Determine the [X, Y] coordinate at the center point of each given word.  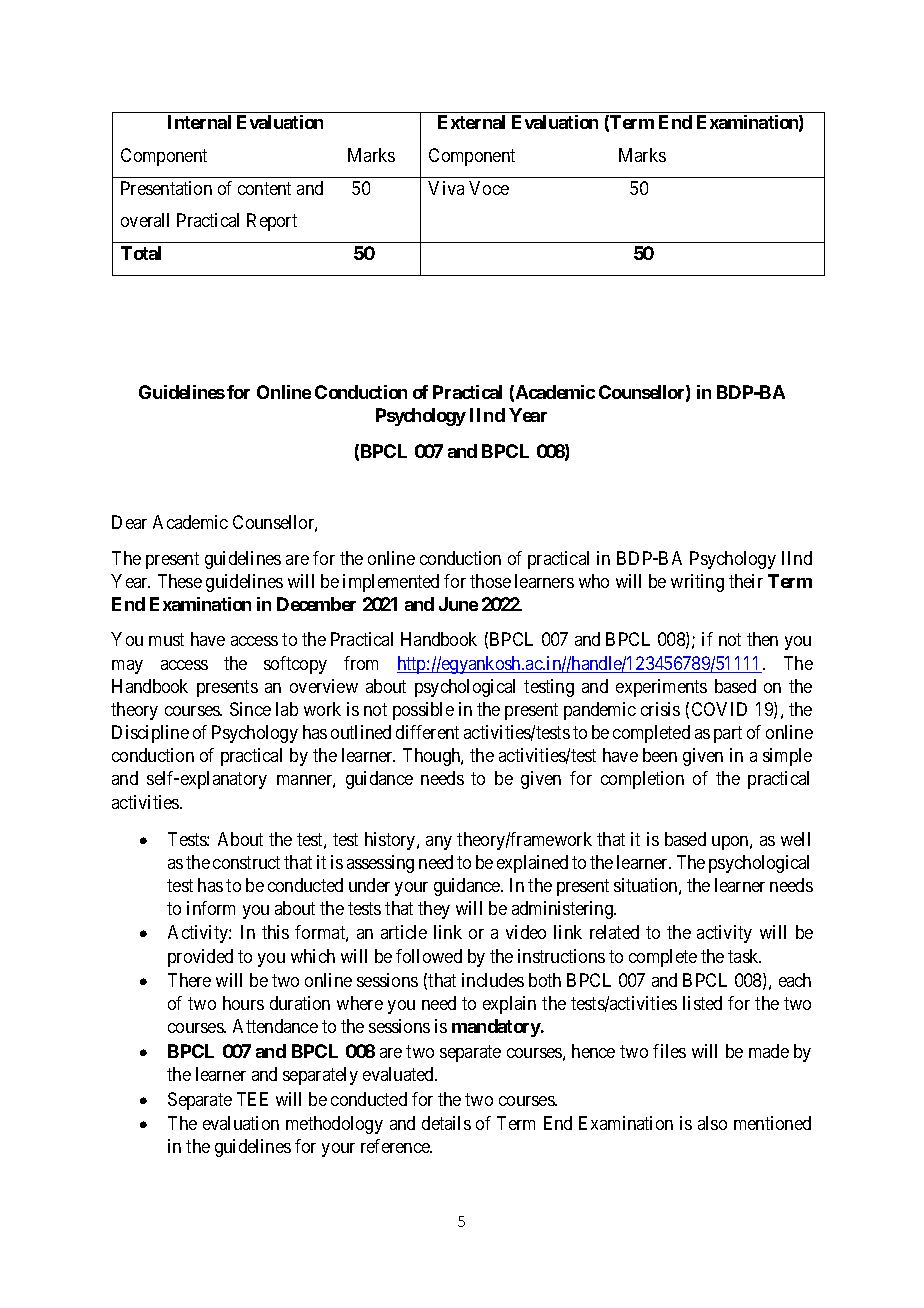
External [471, 122]
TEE [252, 1099]
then [762, 639]
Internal [199, 122]
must [166, 640]
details [446, 1123]
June [458, 604]
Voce [489, 188]
